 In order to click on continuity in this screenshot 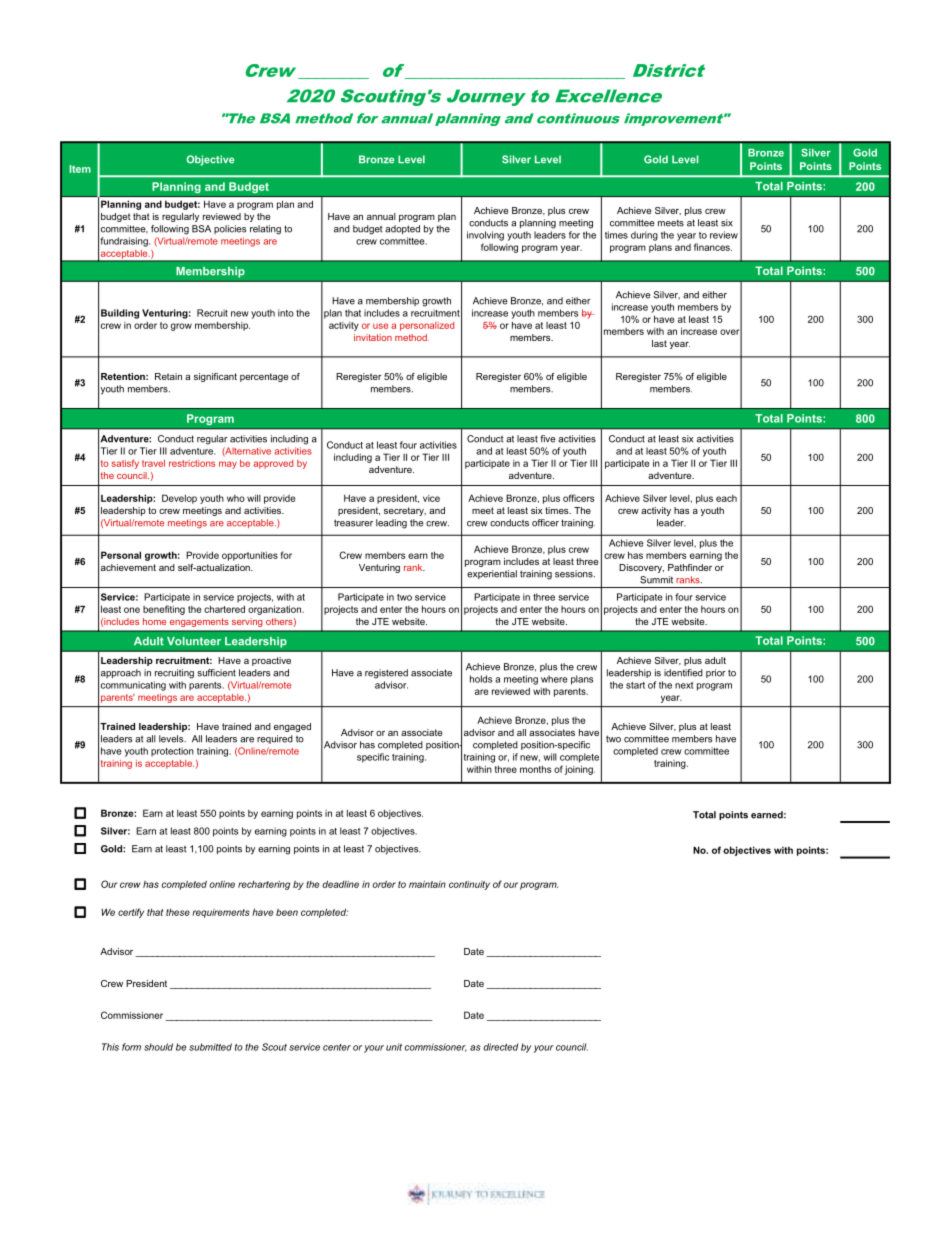, I will do `click(469, 885)`.
